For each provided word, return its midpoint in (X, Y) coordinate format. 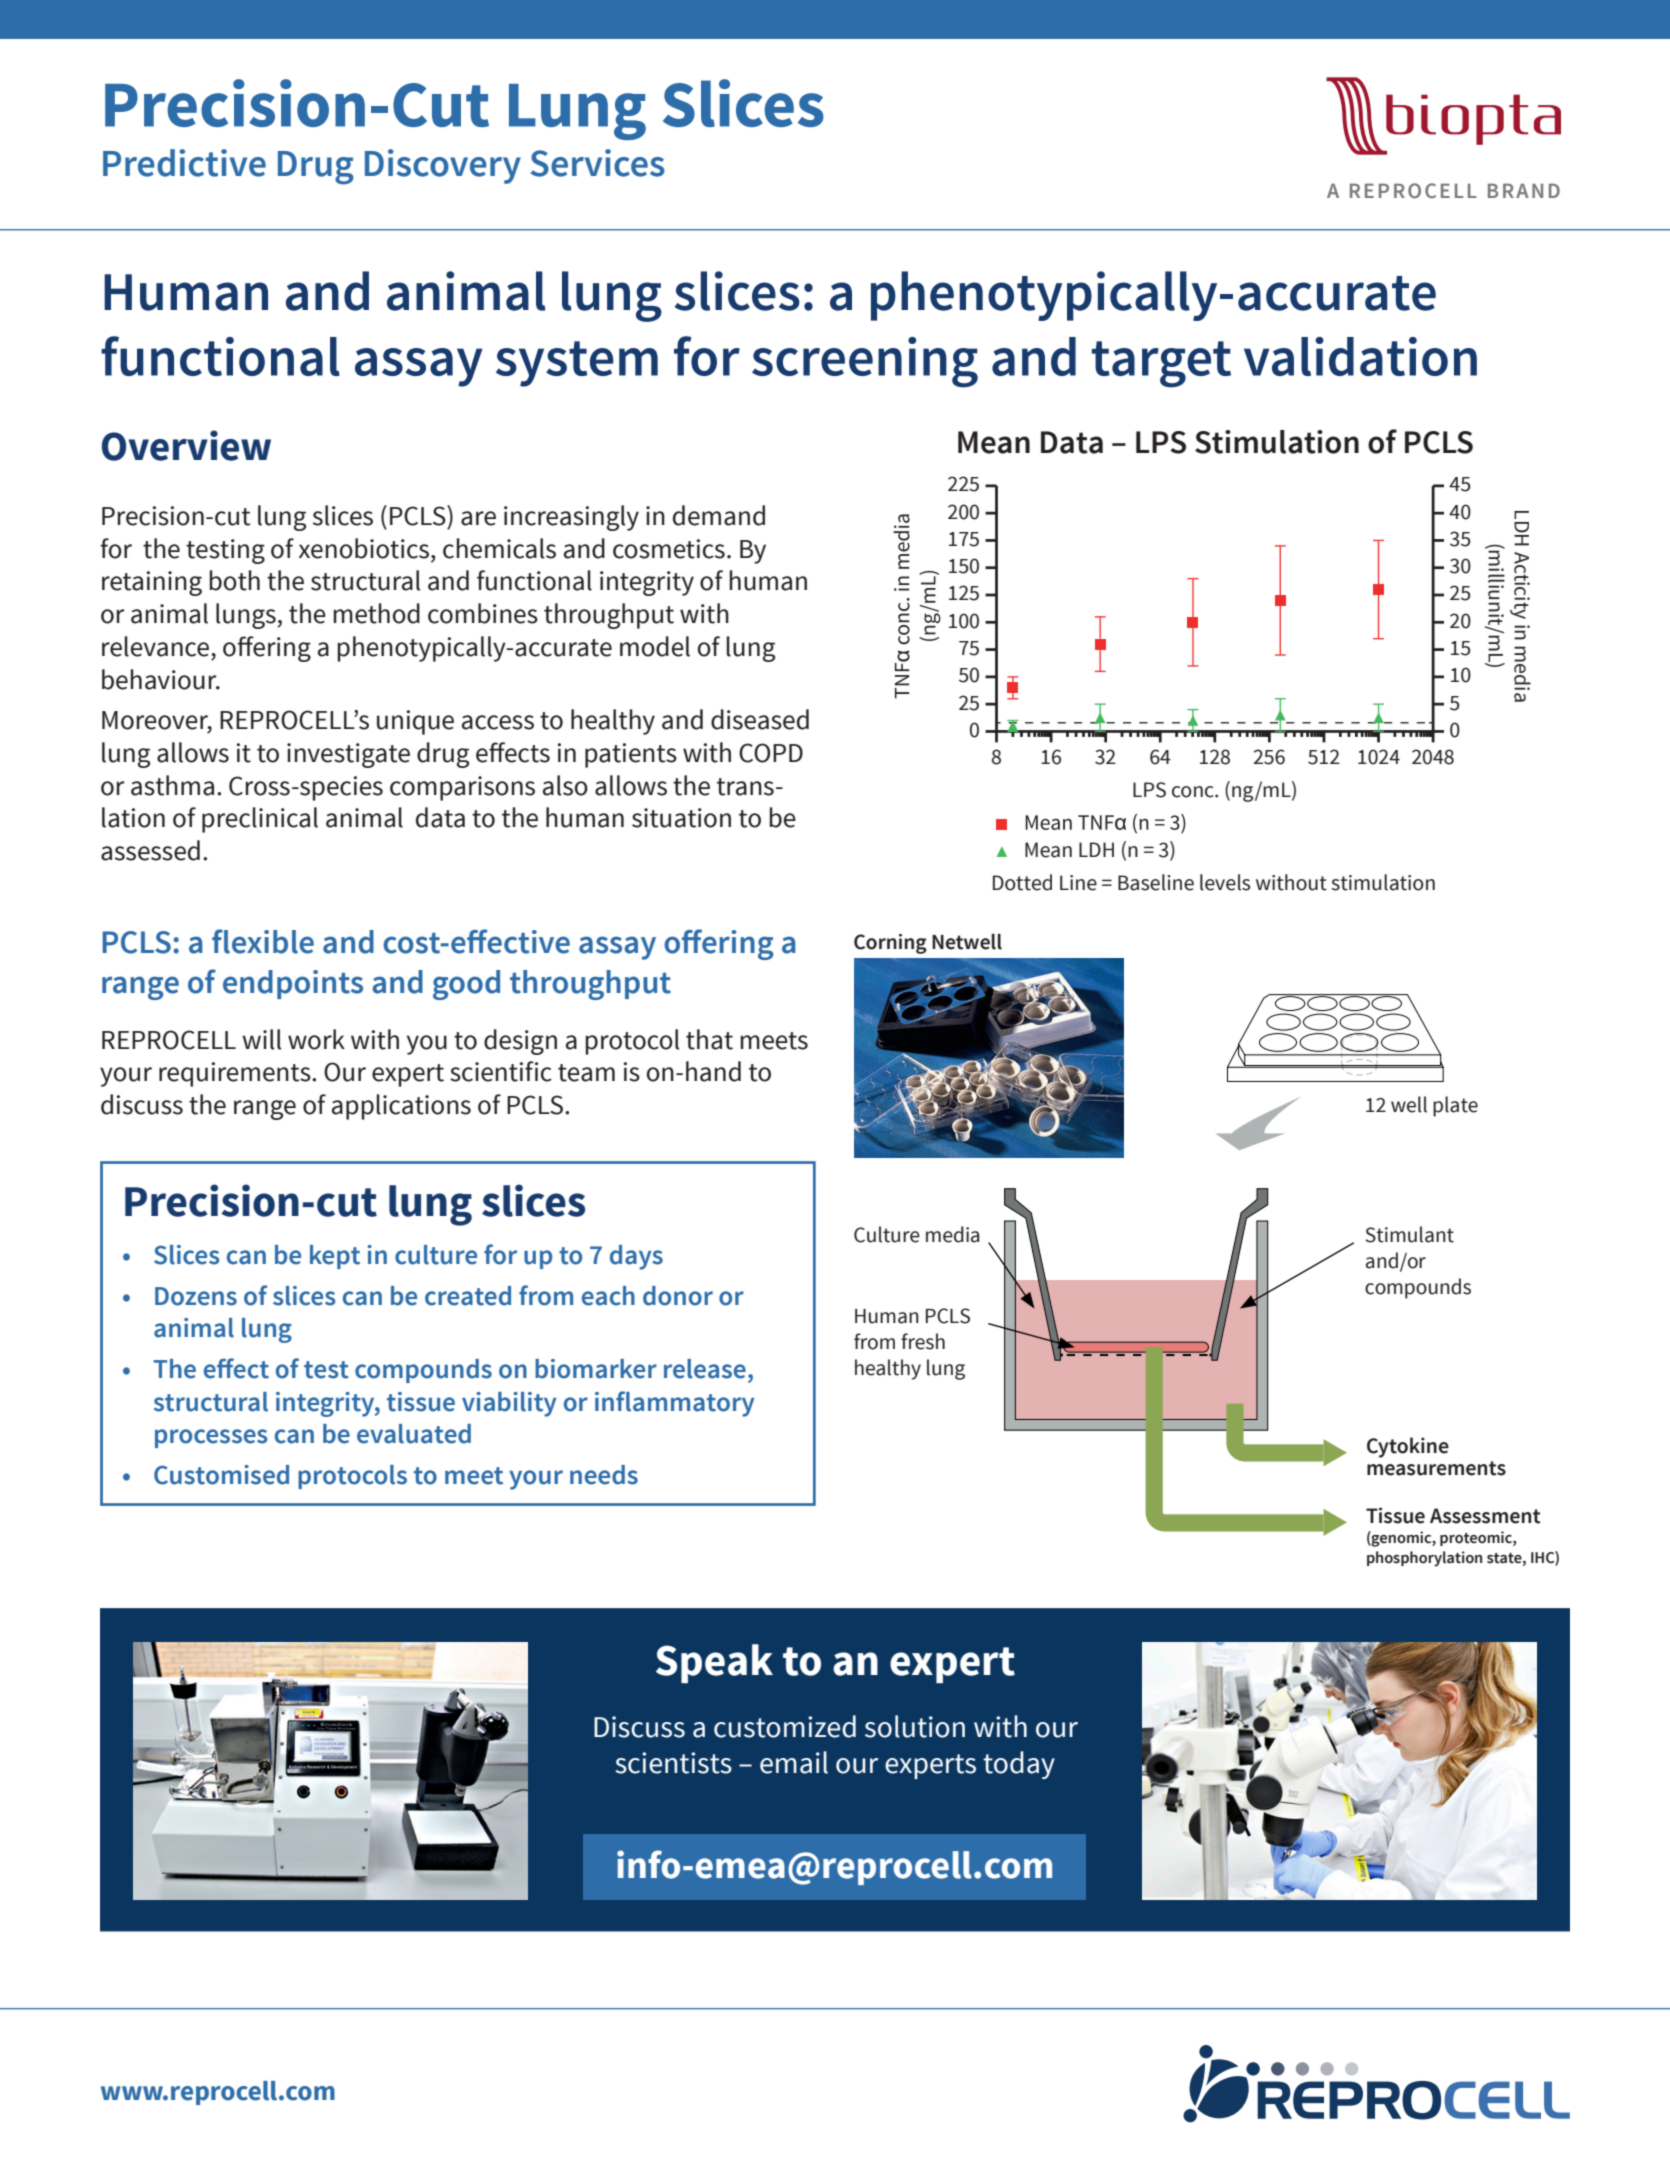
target (1161, 364)
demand (719, 515)
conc (1194, 792)
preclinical (260, 820)
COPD (771, 753)
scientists (673, 1763)
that (709, 1039)
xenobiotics (365, 548)
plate (1455, 1106)
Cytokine (1408, 1447)
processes (211, 1438)
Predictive (184, 163)
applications (401, 1107)
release (705, 1369)
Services (598, 163)
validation (1360, 356)
